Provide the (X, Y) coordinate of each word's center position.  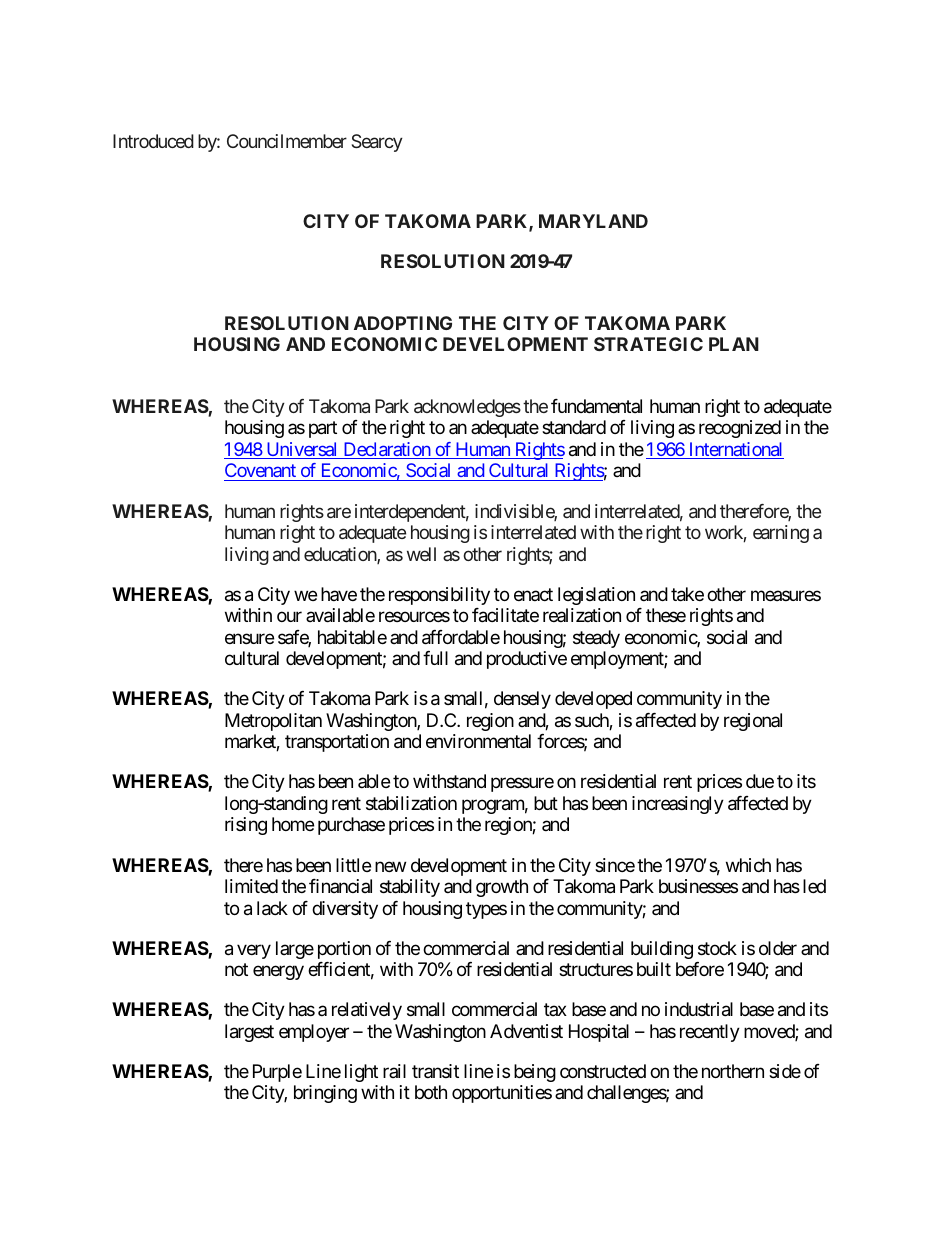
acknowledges (467, 408)
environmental (478, 741)
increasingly (678, 805)
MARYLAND (593, 221)
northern (733, 1071)
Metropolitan (273, 722)
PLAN (734, 344)
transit (435, 1071)
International (735, 450)
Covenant (261, 472)
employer (314, 1033)
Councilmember (287, 141)
